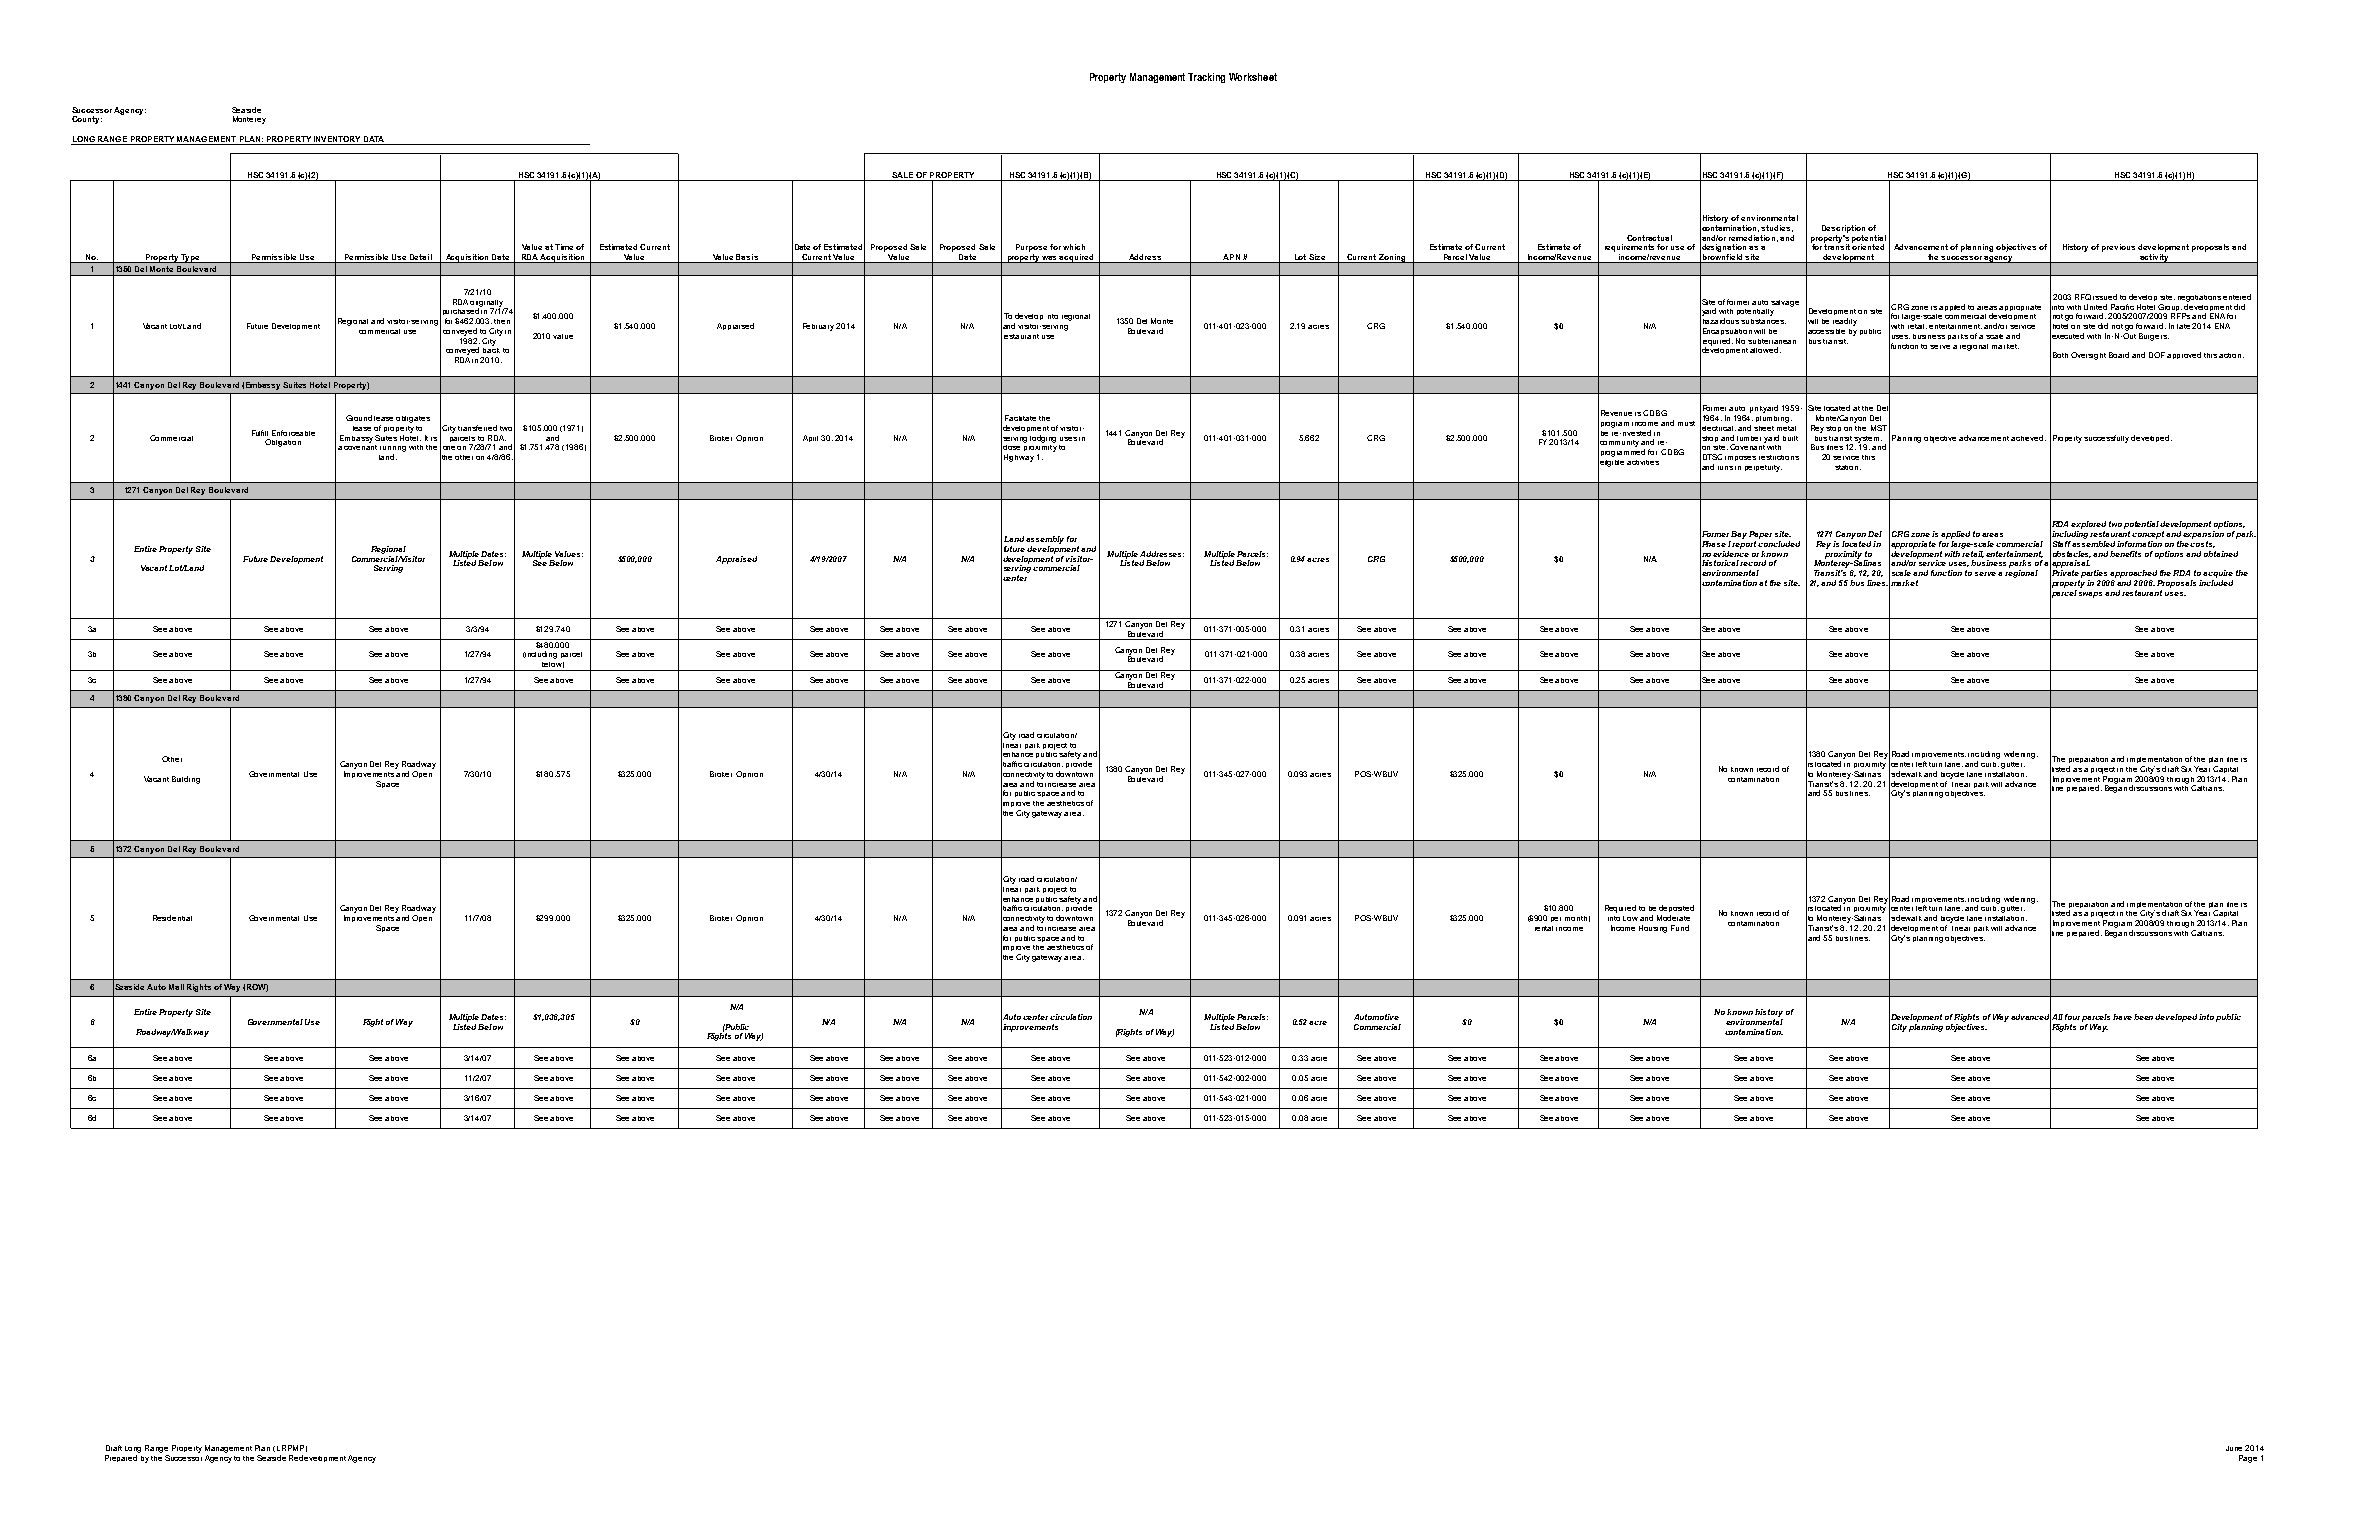 The image size is (2369, 1533). I want to click on Mall, so click(176, 987).
